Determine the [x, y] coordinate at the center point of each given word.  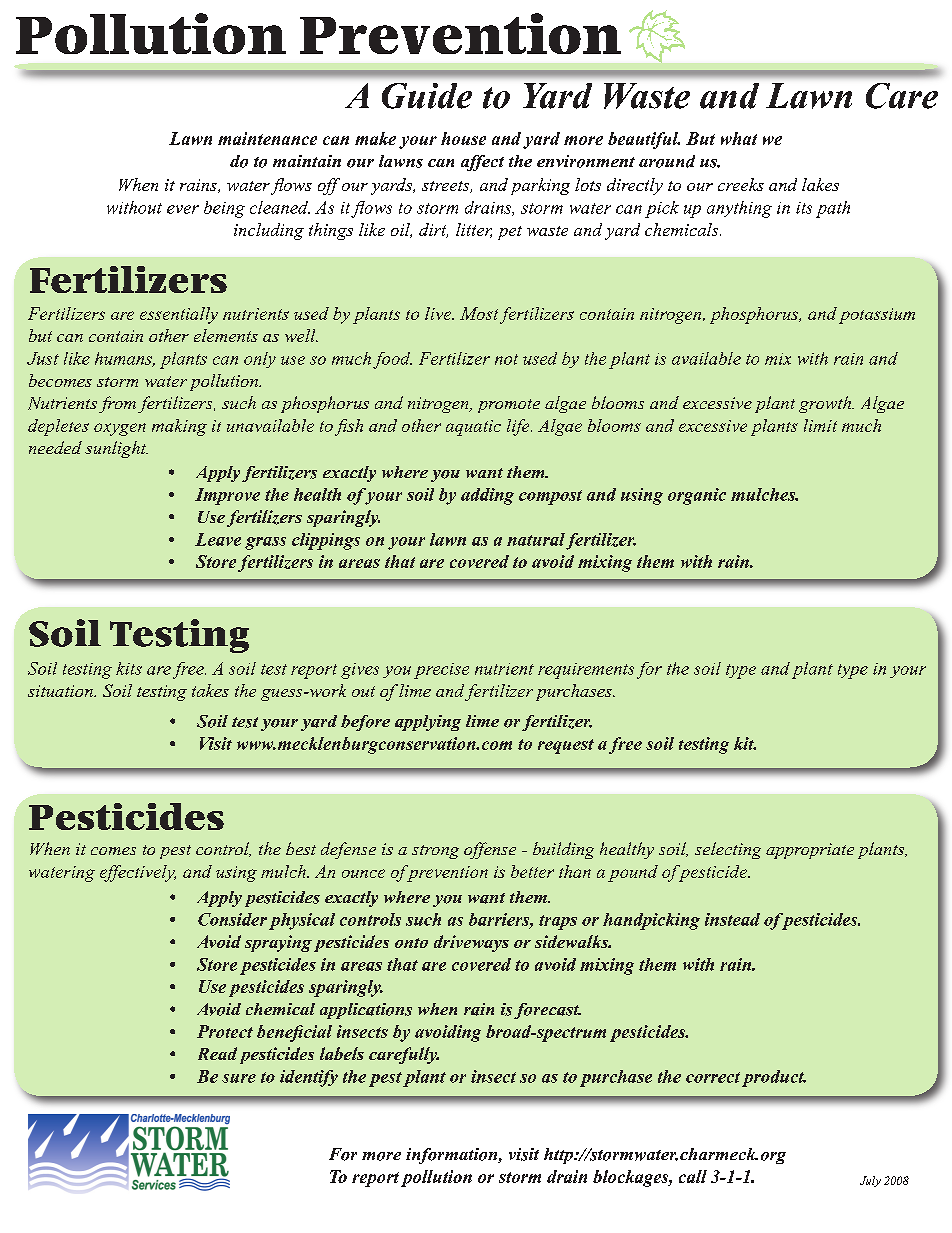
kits [129, 668]
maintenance [267, 138]
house [463, 138]
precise [441, 671]
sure [239, 1078]
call [693, 1176]
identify [309, 1078]
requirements [586, 671]
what [739, 138]
